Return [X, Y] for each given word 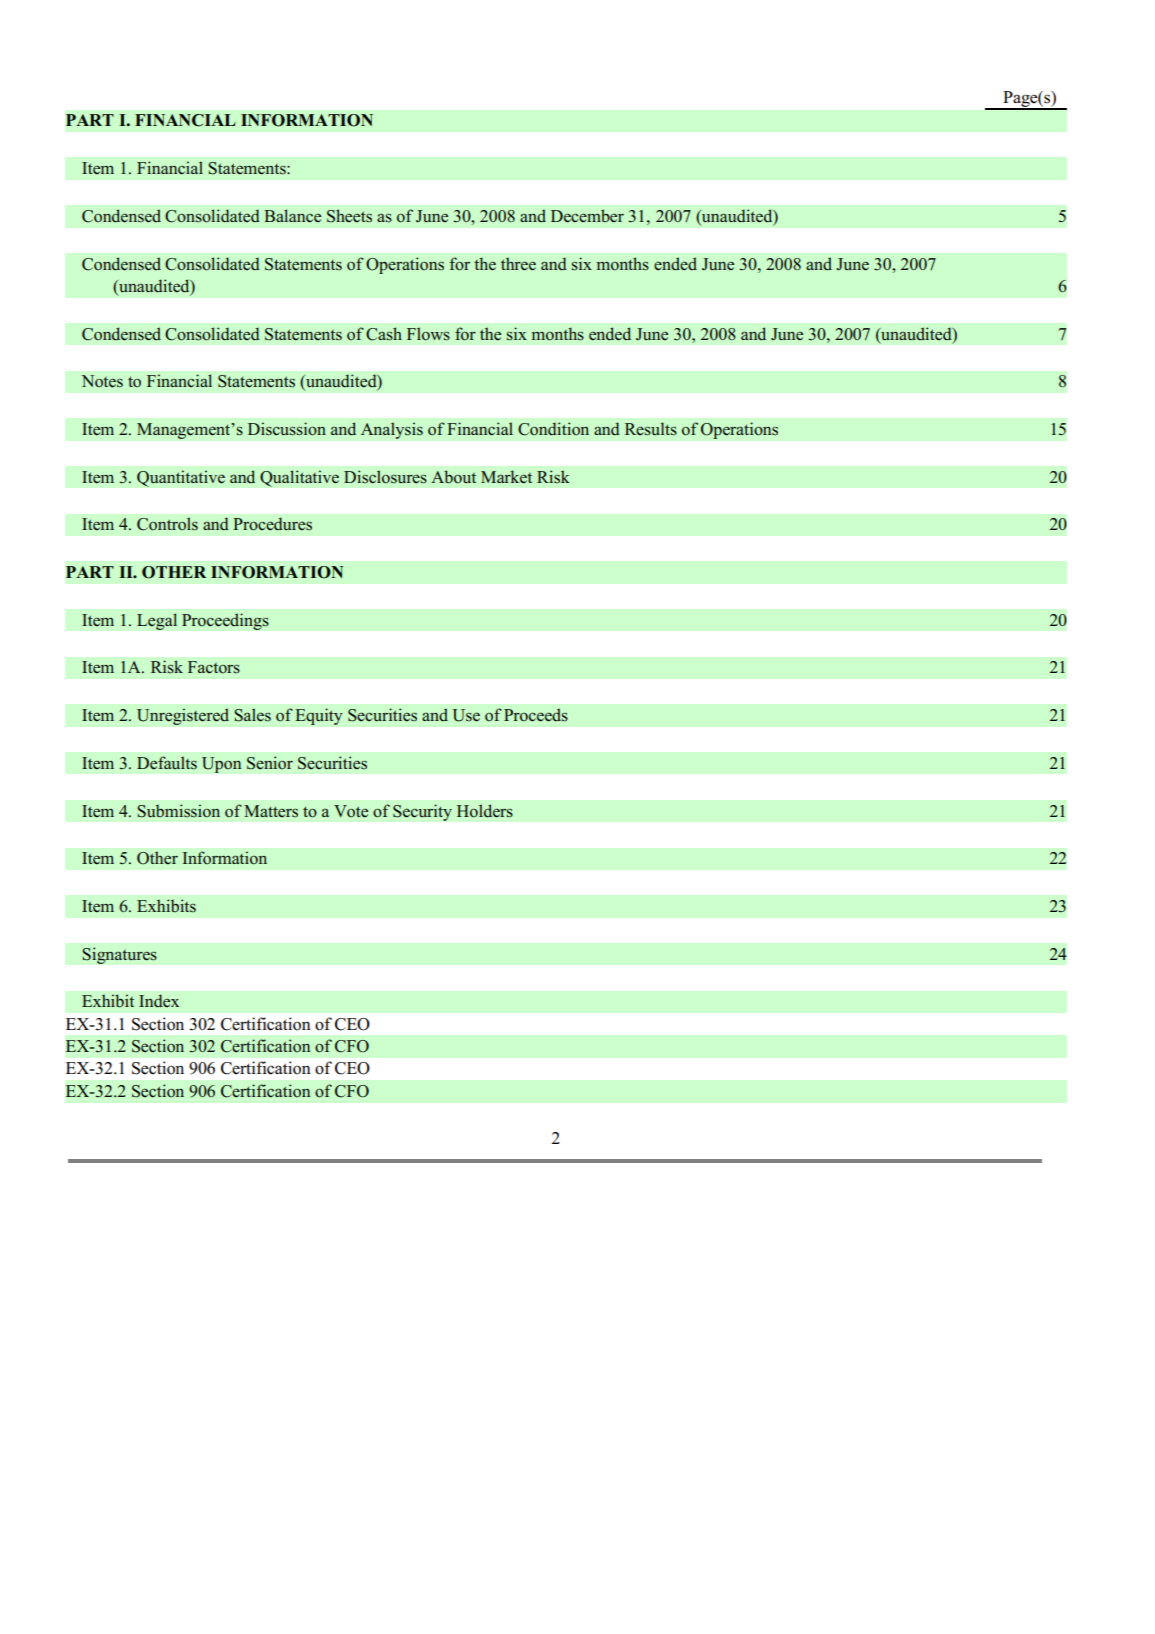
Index [159, 1001]
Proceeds [536, 715]
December [587, 216]
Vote [351, 811]
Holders [485, 811]
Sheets [349, 216]
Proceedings [225, 621]
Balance [292, 216]
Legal [157, 621]
